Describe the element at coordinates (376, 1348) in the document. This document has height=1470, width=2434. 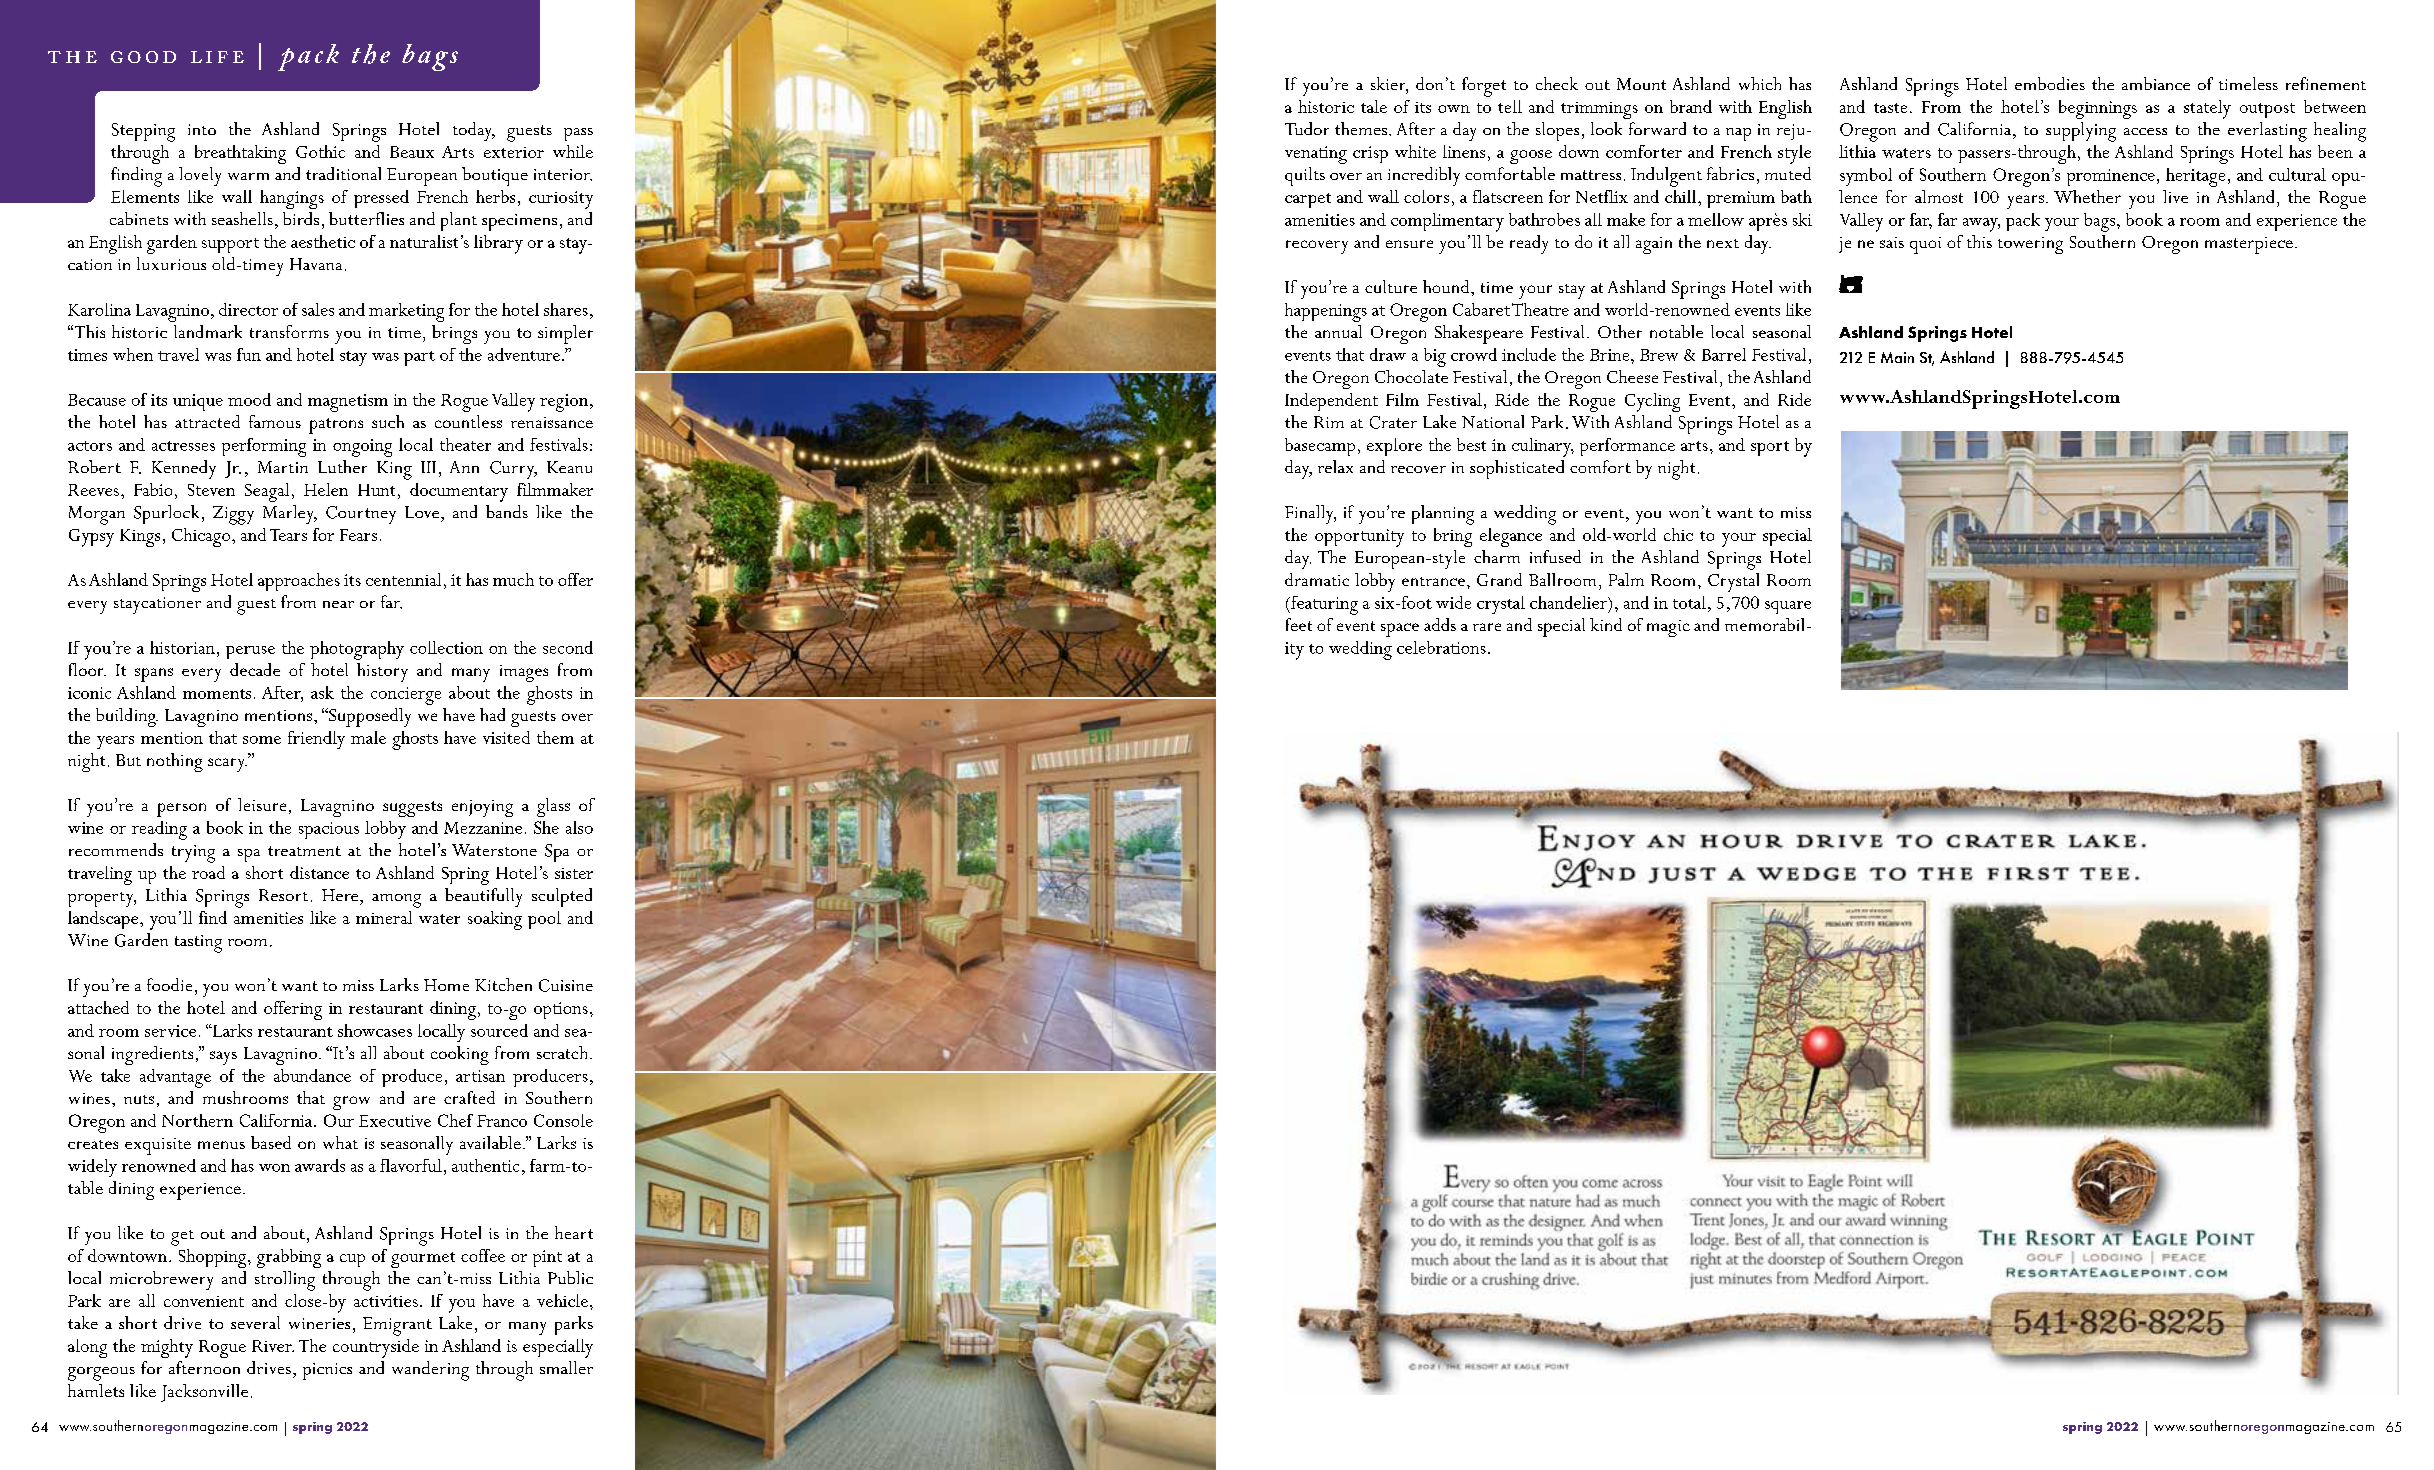
I see `countryside` at that location.
